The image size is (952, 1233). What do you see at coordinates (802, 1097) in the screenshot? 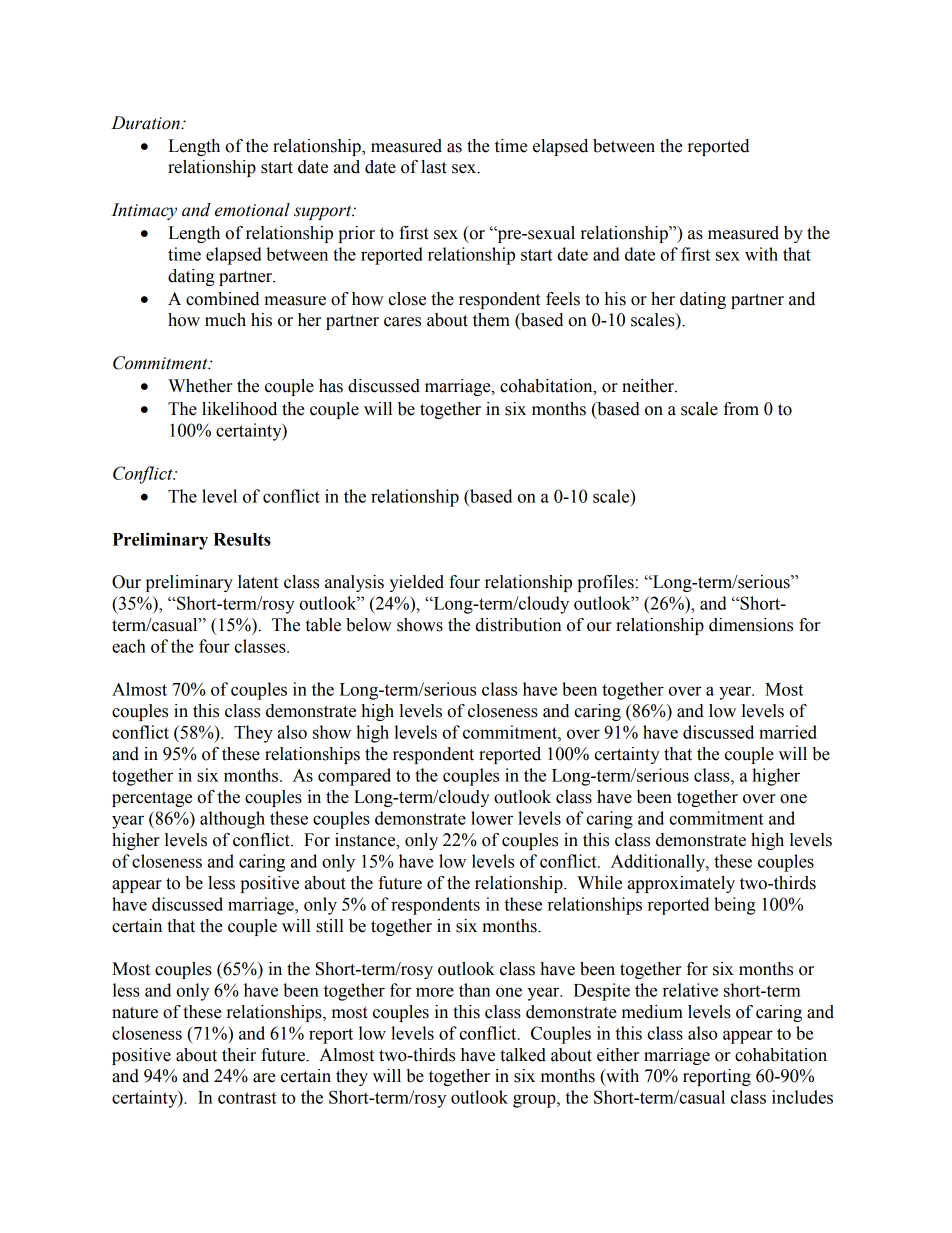
I see `includes` at bounding box center [802, 1097].
